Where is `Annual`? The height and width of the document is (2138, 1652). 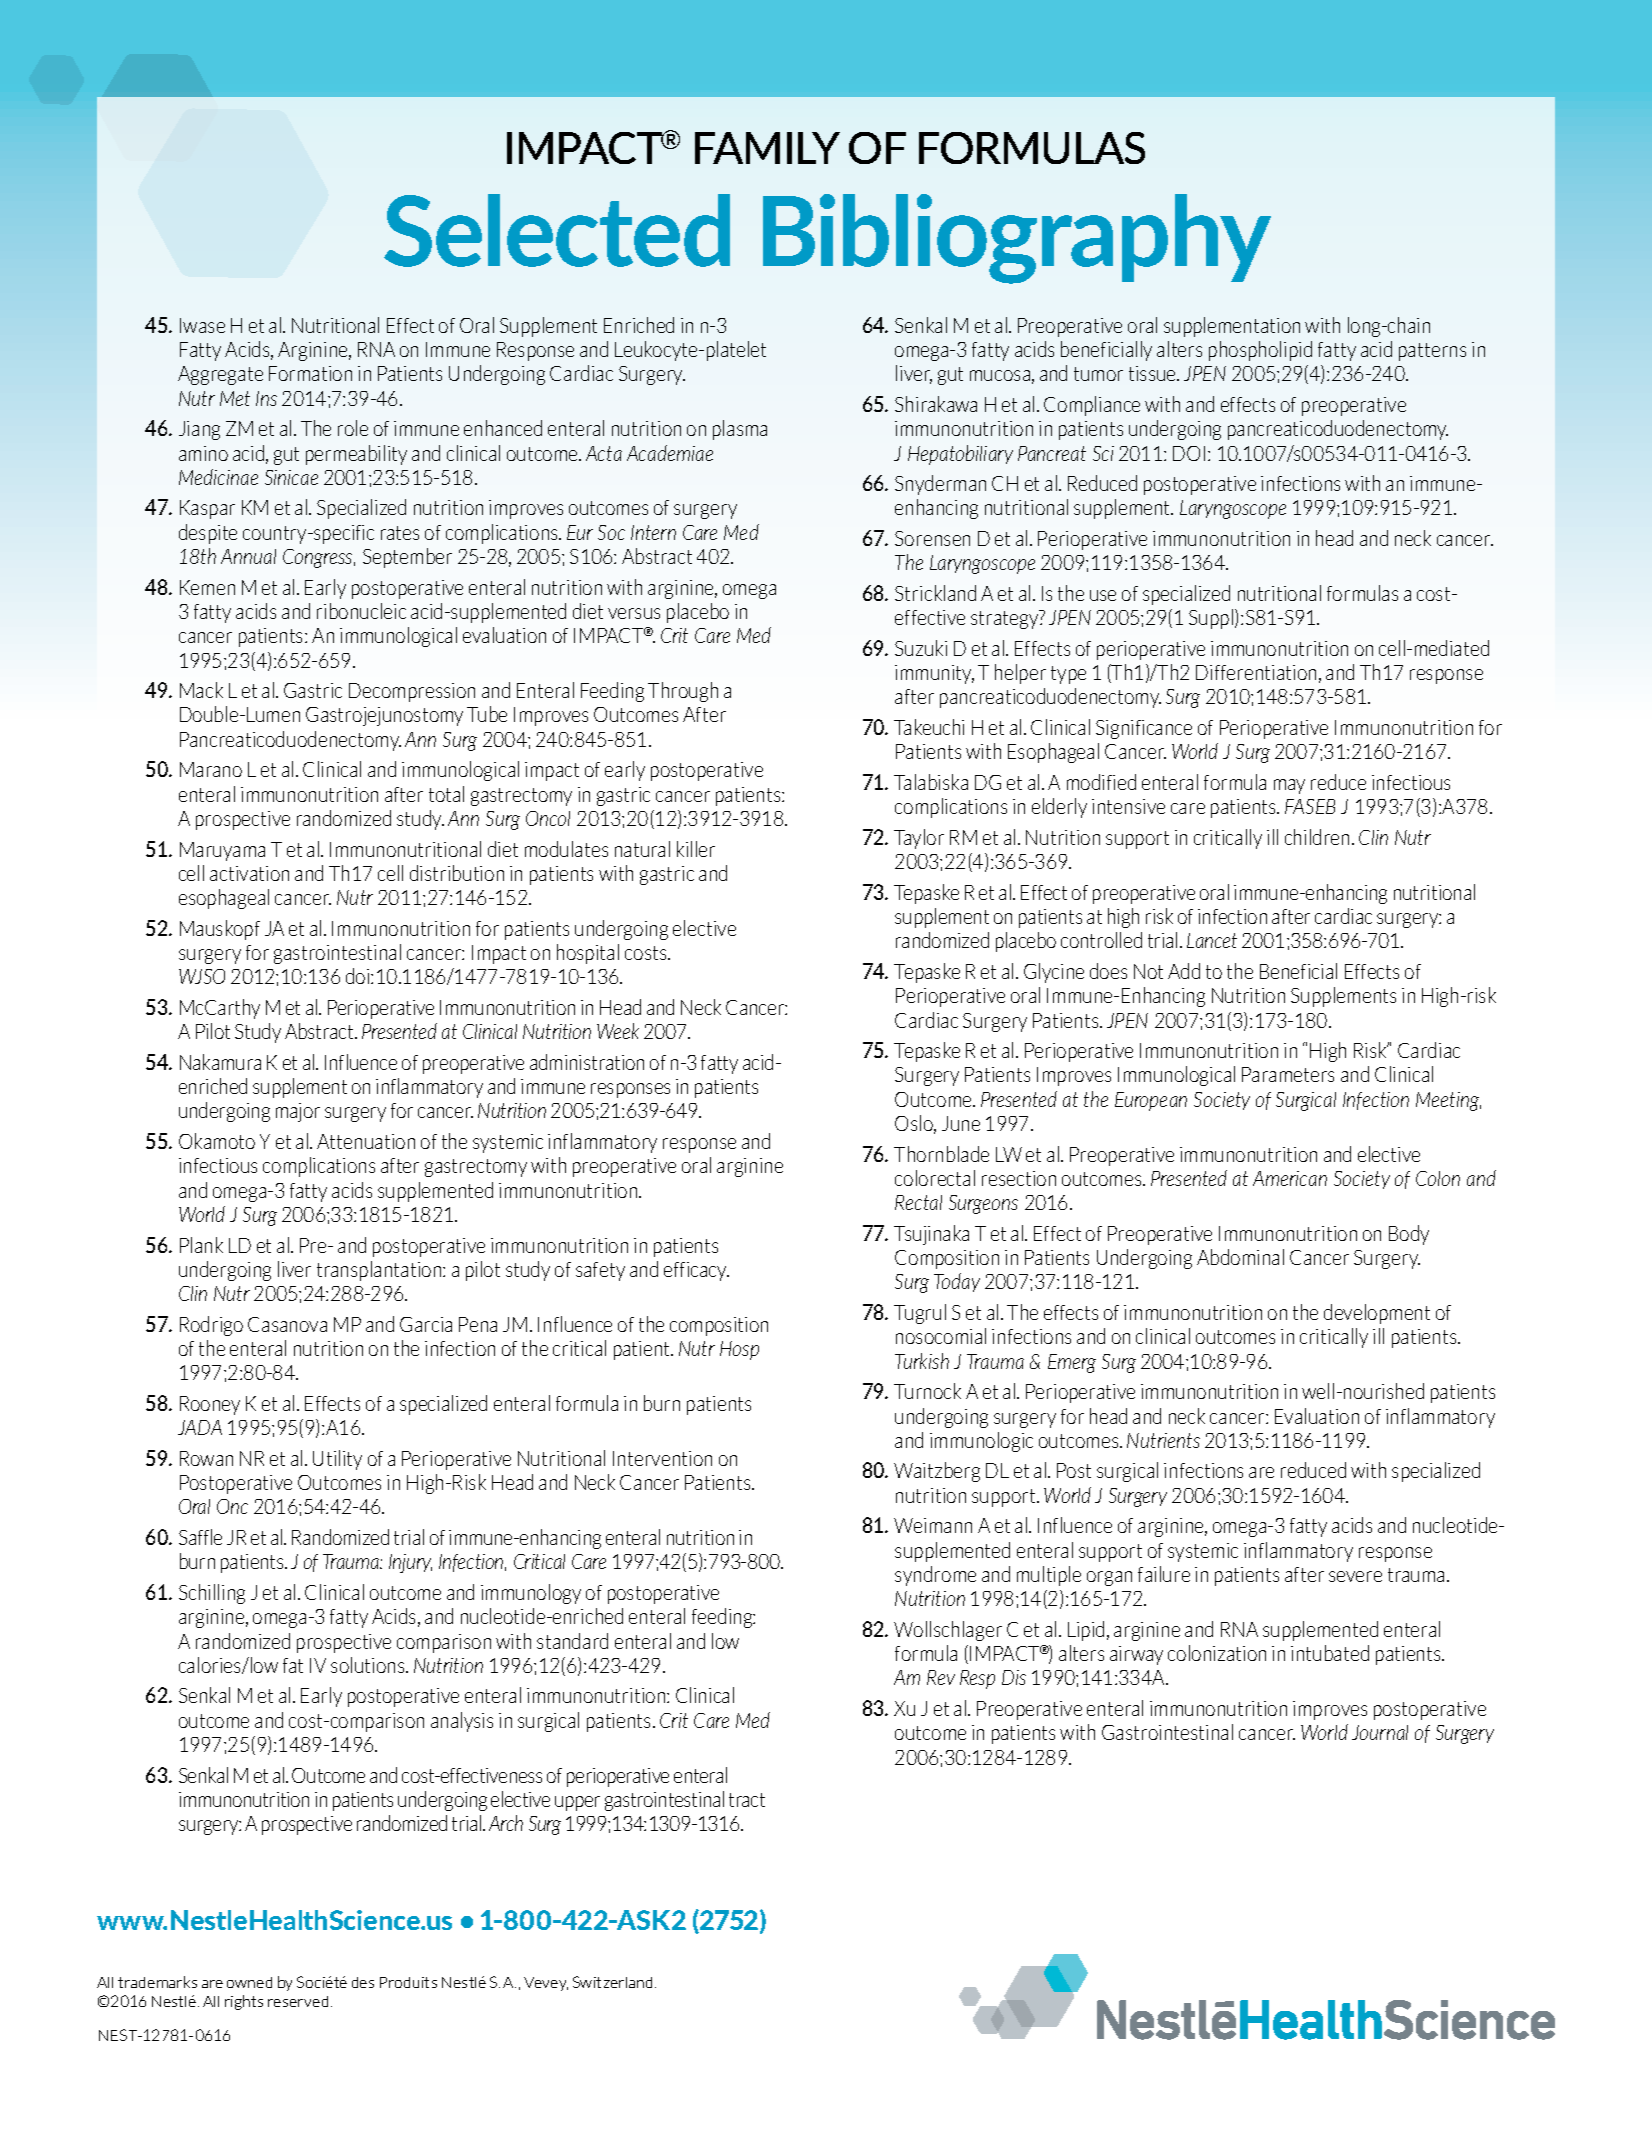 Annual is located at coordinates (248, 556).
